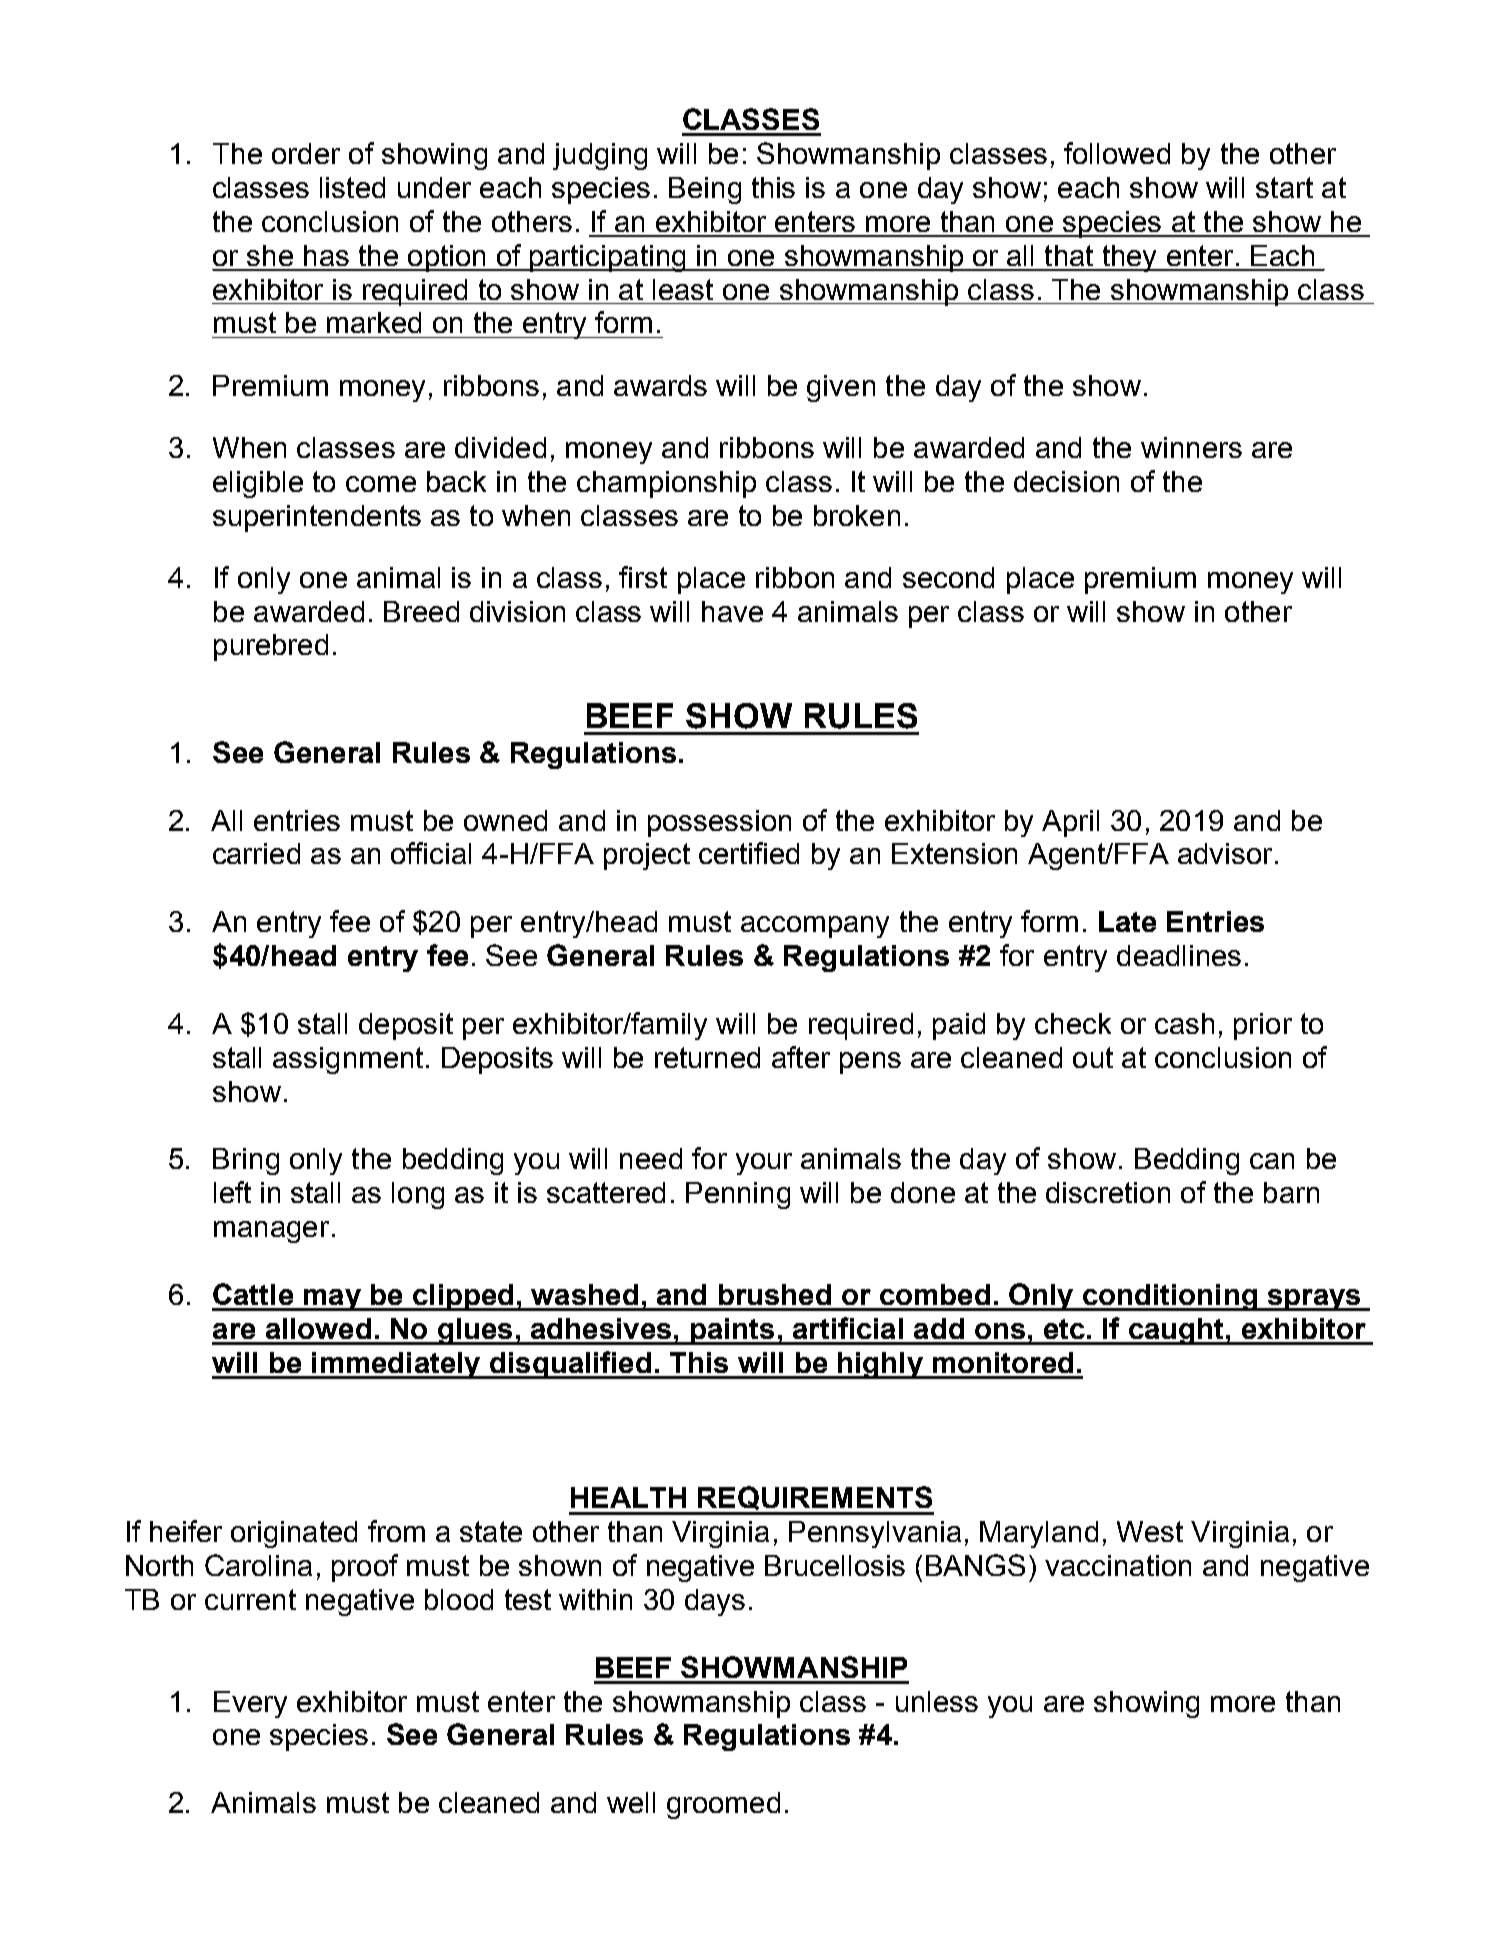 The image size is (1503, 1945). I want to click on unless, so click(937, 1701).
